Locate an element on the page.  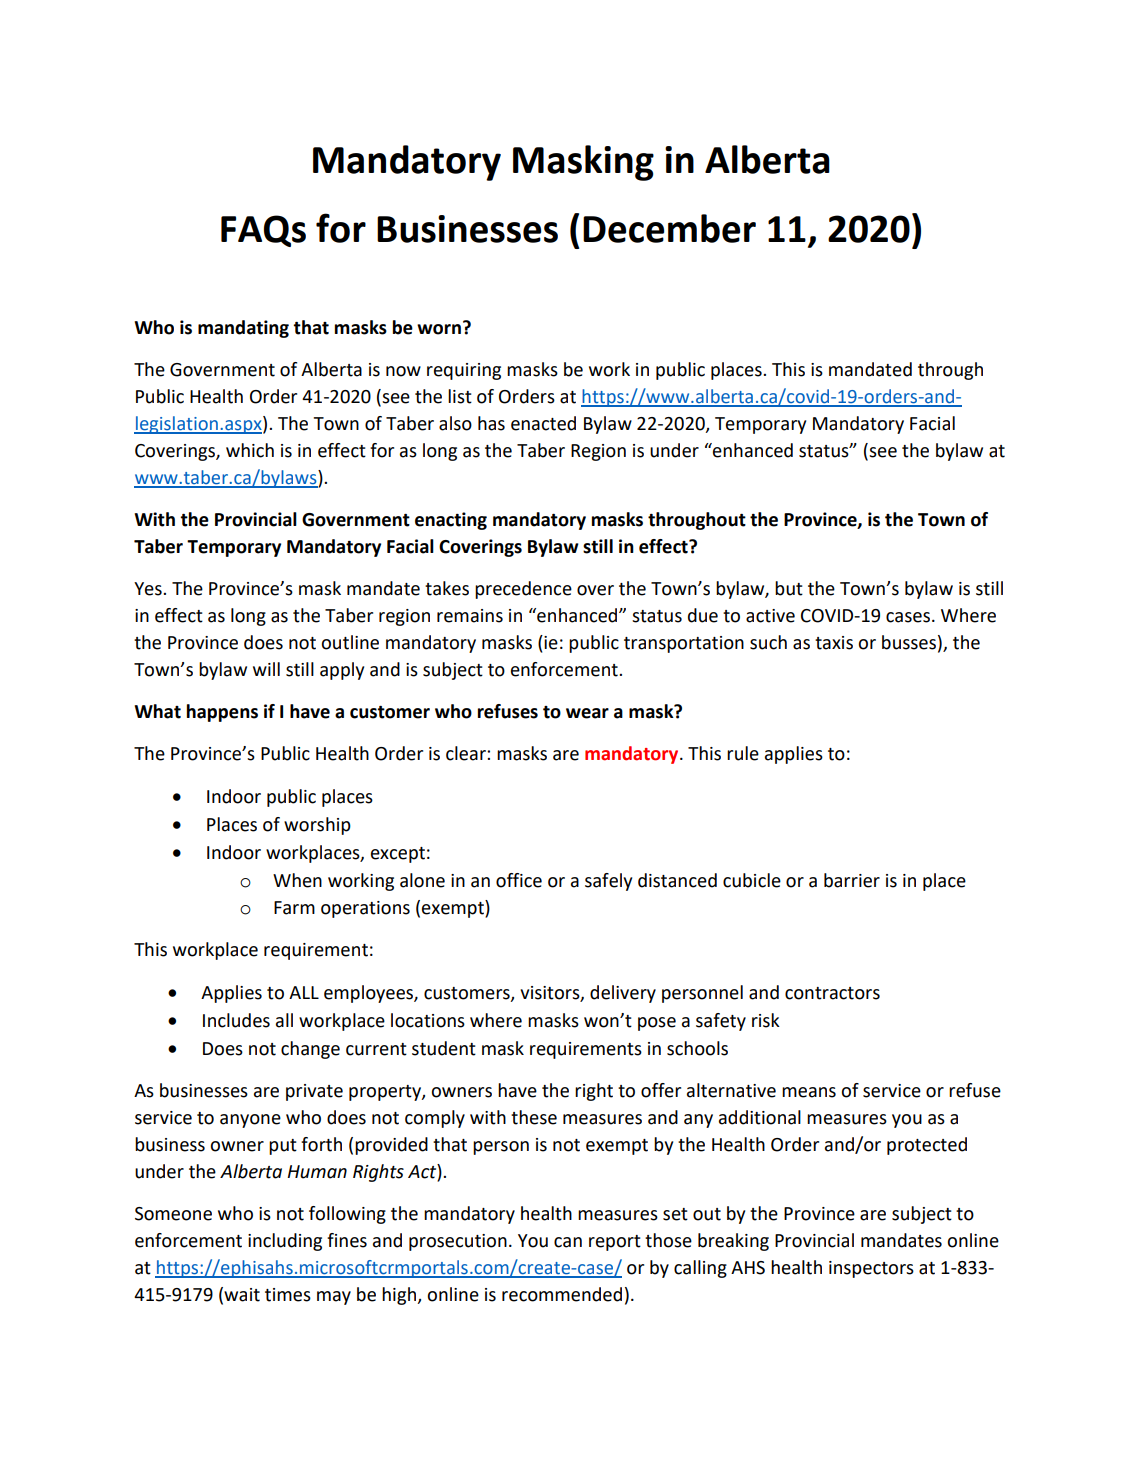
mandating is located at coordinates (243, 329).
